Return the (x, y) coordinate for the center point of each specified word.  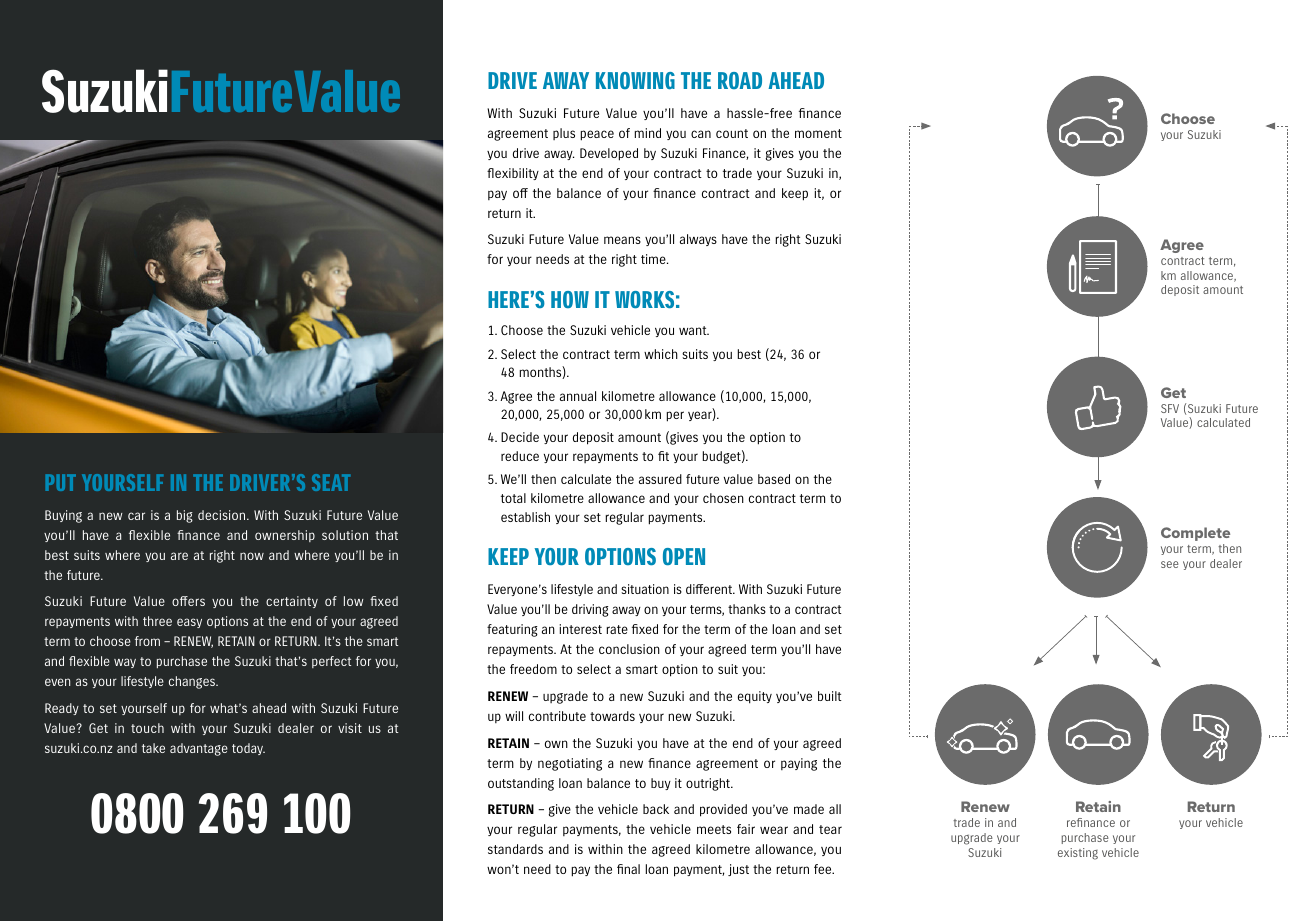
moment (818, 133)
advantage (199, 749)
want (694, 330)
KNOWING (635, 80)
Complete (1195, 534)
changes (193, 682)
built (830, 696)
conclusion (629, 649)
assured (660, 479)
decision (223, 515)
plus (564, 134)
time (654, 259)
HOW (570, 299)
